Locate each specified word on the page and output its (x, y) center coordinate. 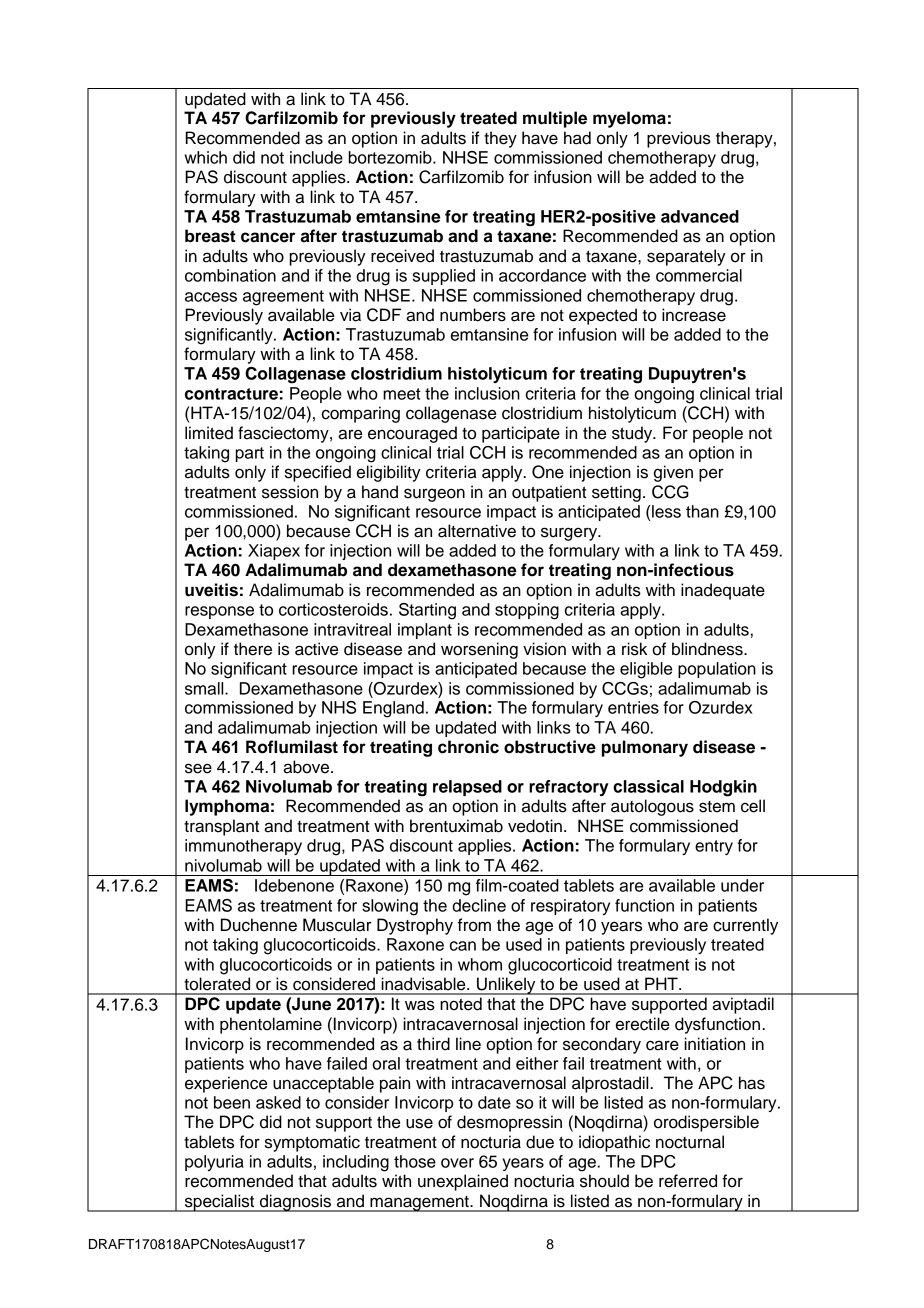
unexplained (463, 1182)
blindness (708, 649)
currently (745, 926)
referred (688, 1181)
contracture (231, 394)
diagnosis (296, 1203)
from (474, 925)
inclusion (487, 393)
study (633, 434)
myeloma (629, 119)
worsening (479, 650)
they (500, 139)
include (316, 157)
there (253, 649)
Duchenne (259, 925)
